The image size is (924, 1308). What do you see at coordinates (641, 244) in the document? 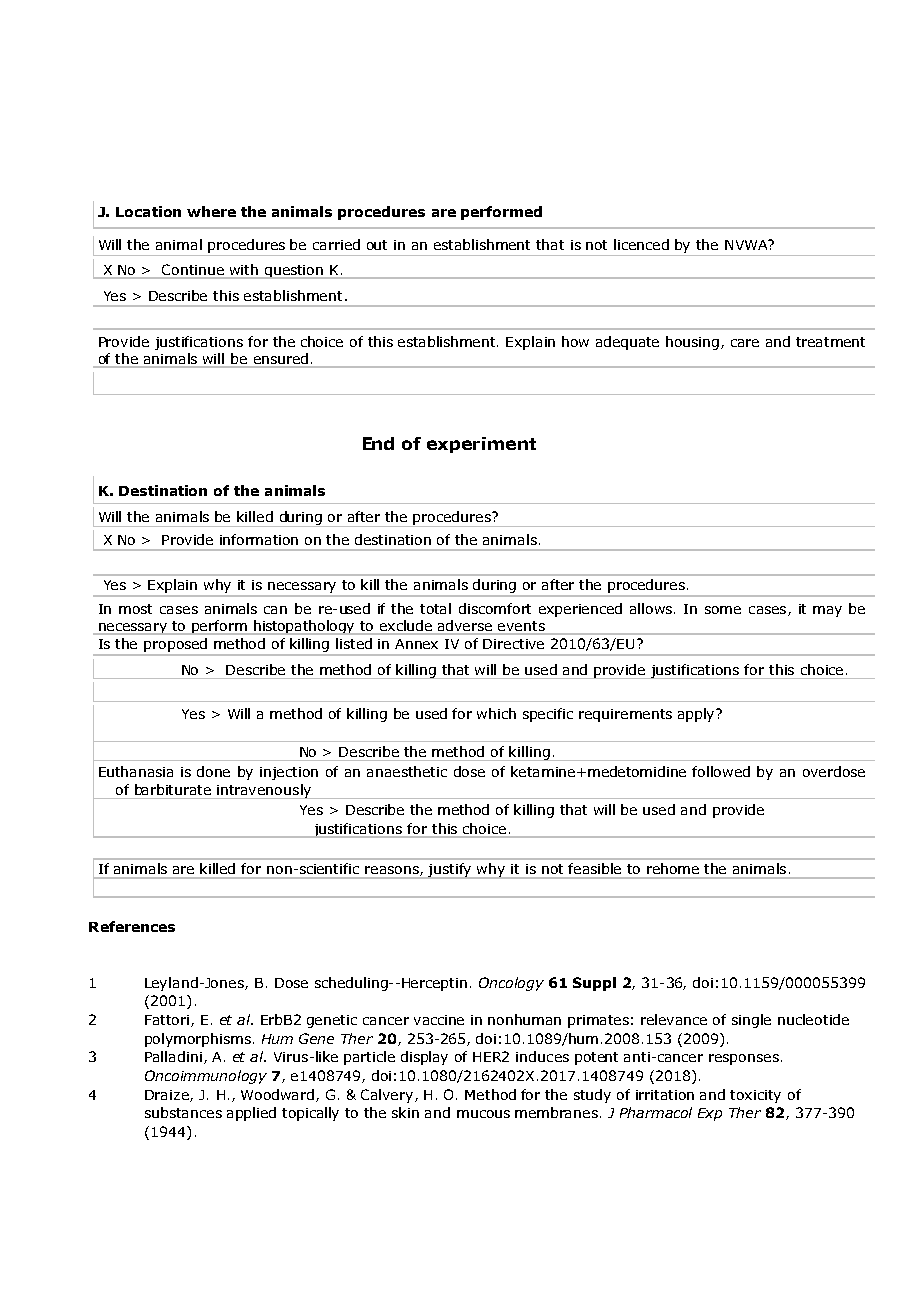
I see `licenced` at bounding box center [641, 244].
